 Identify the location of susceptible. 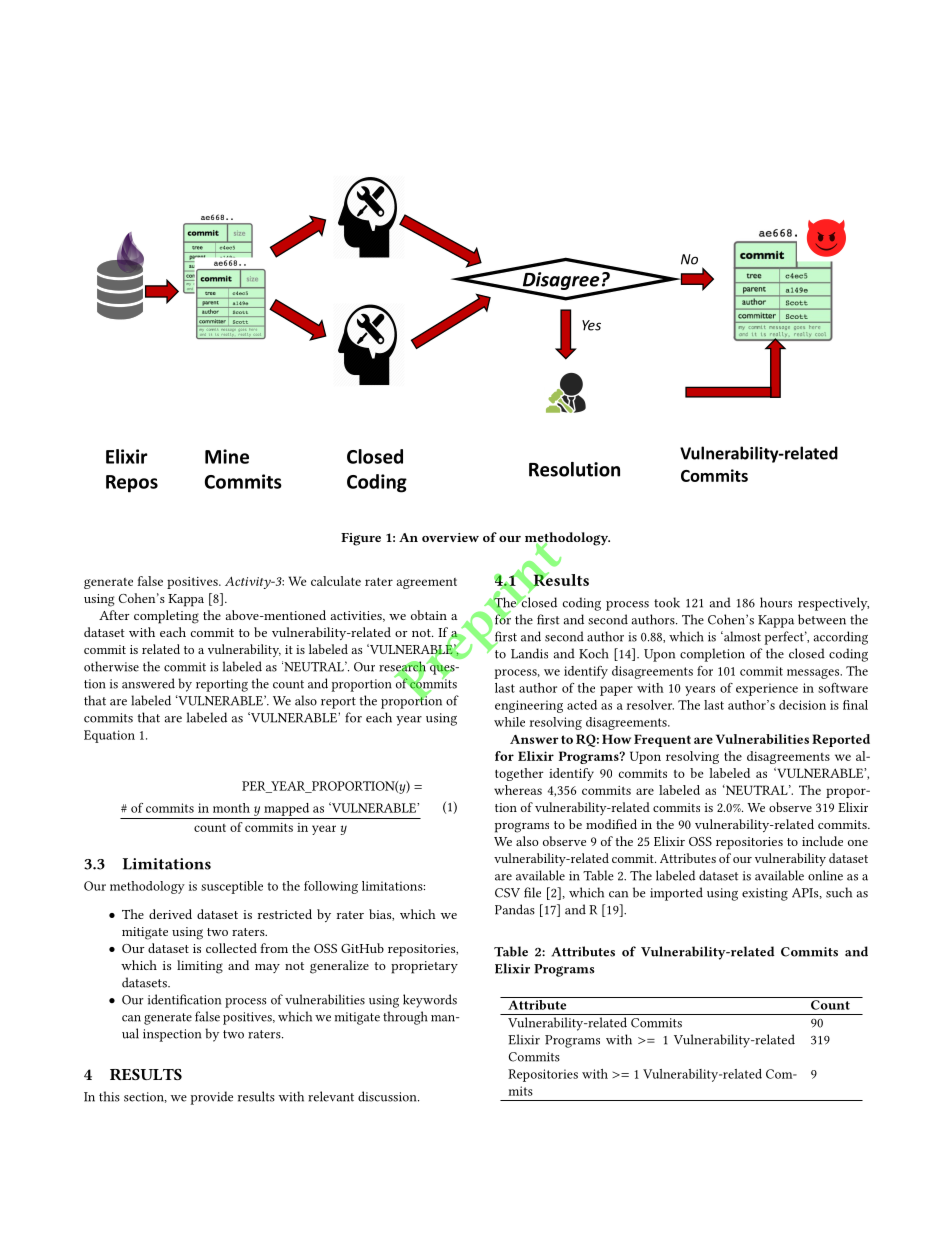
(232, 887).
